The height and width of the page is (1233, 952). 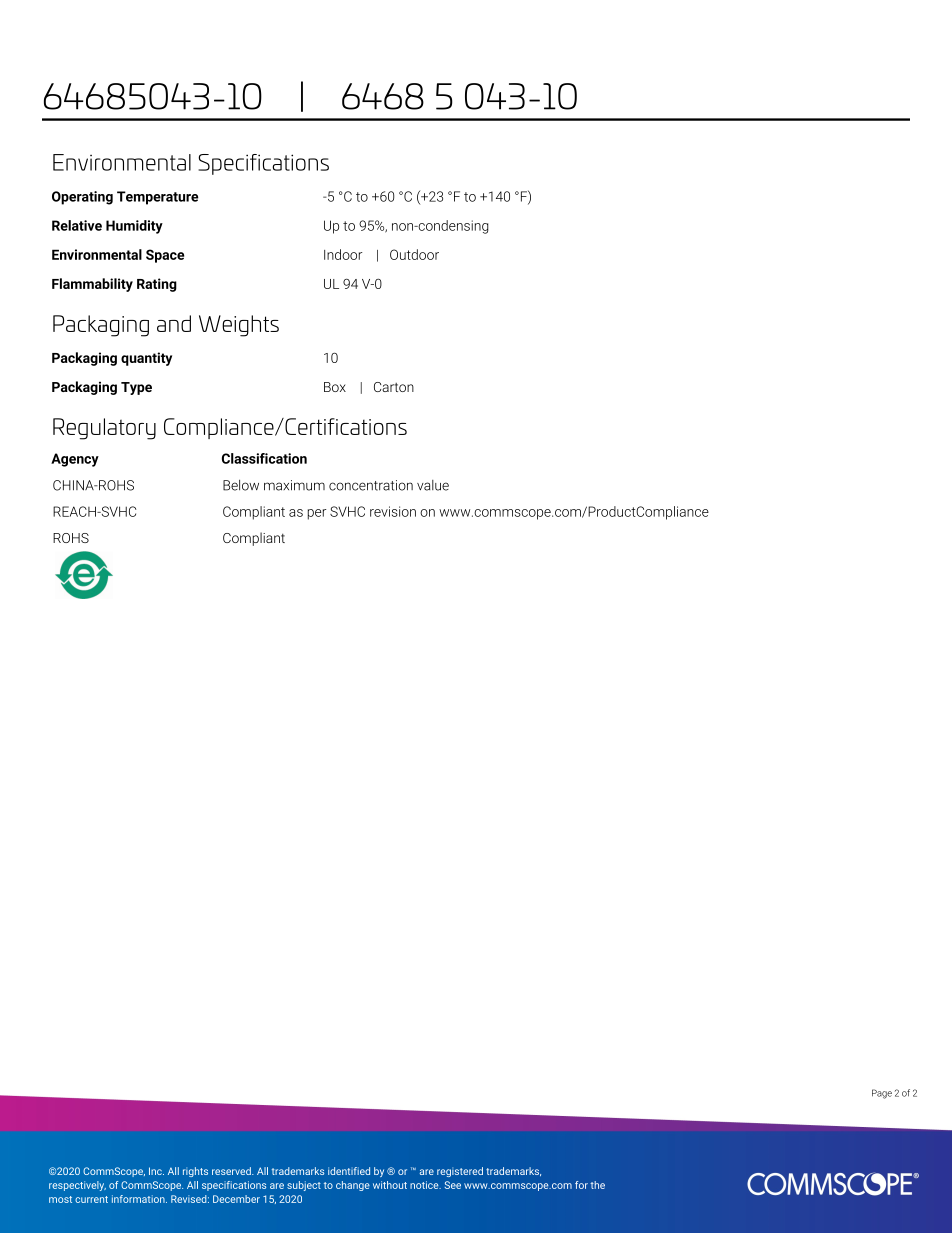 What do you see at coordinates (414, 254) in the page?
I see `Outdoor` at bounding box center [414, 254].
